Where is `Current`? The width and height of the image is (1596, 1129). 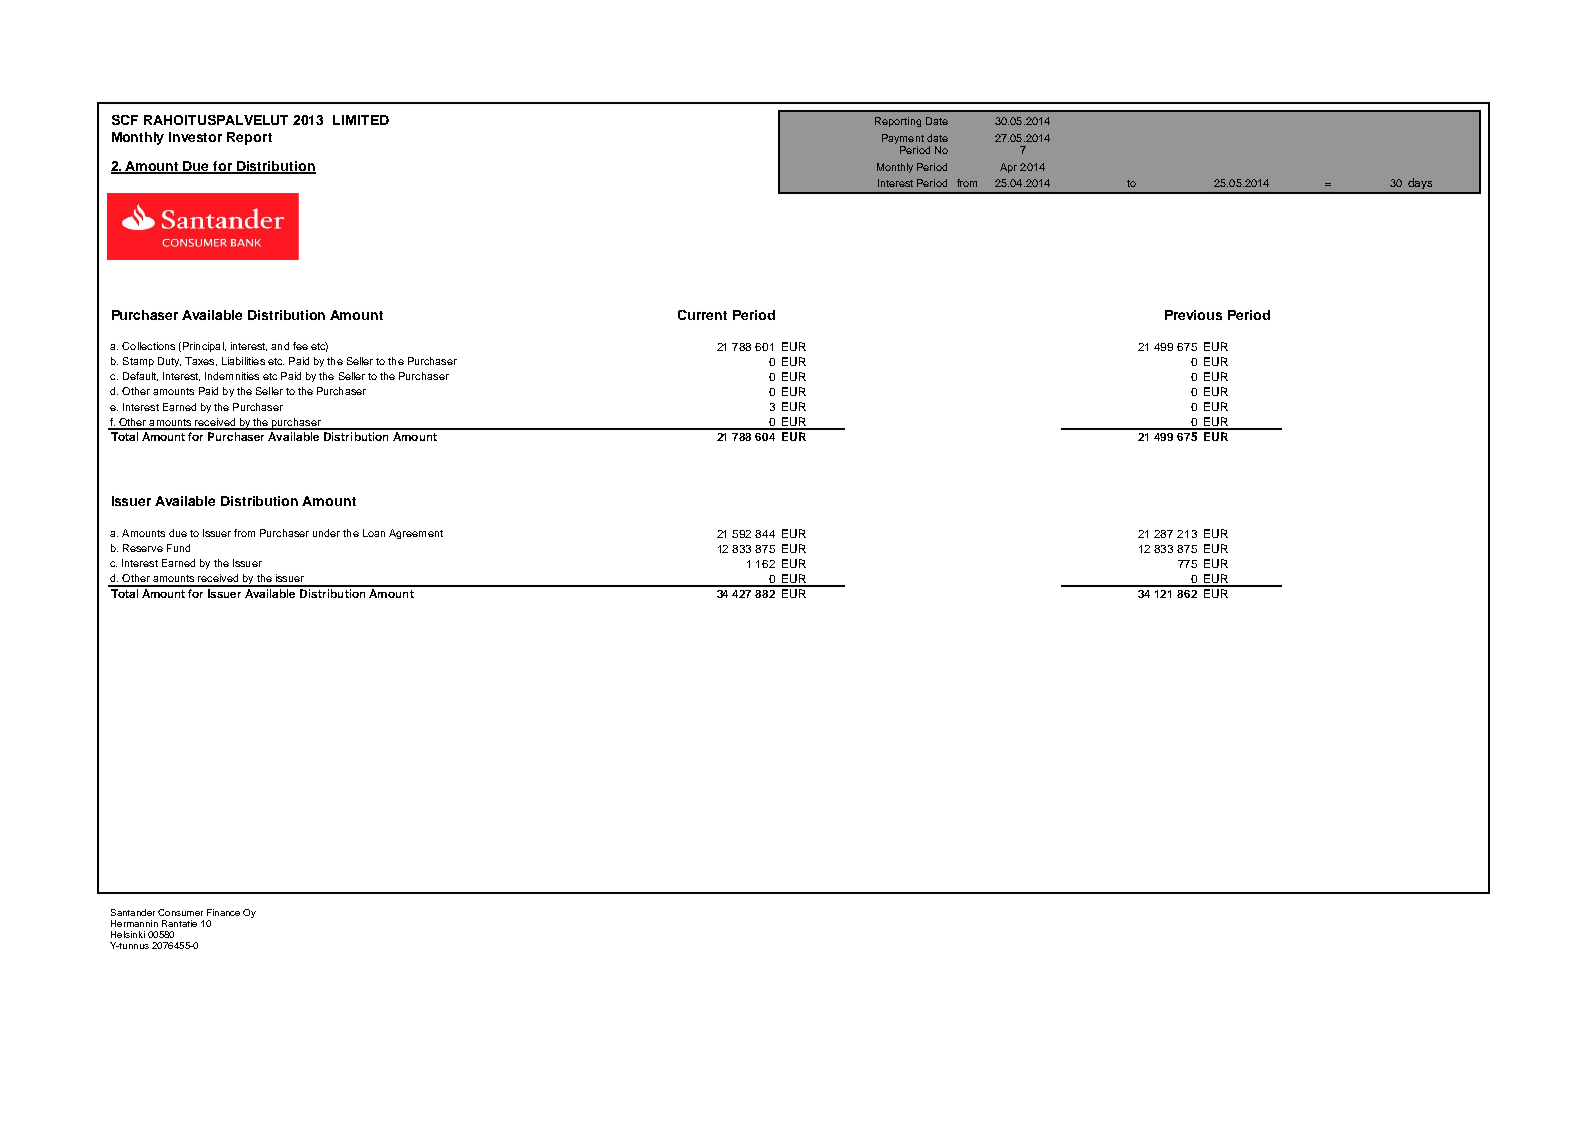 Current is located at coordinates (702, 315).
